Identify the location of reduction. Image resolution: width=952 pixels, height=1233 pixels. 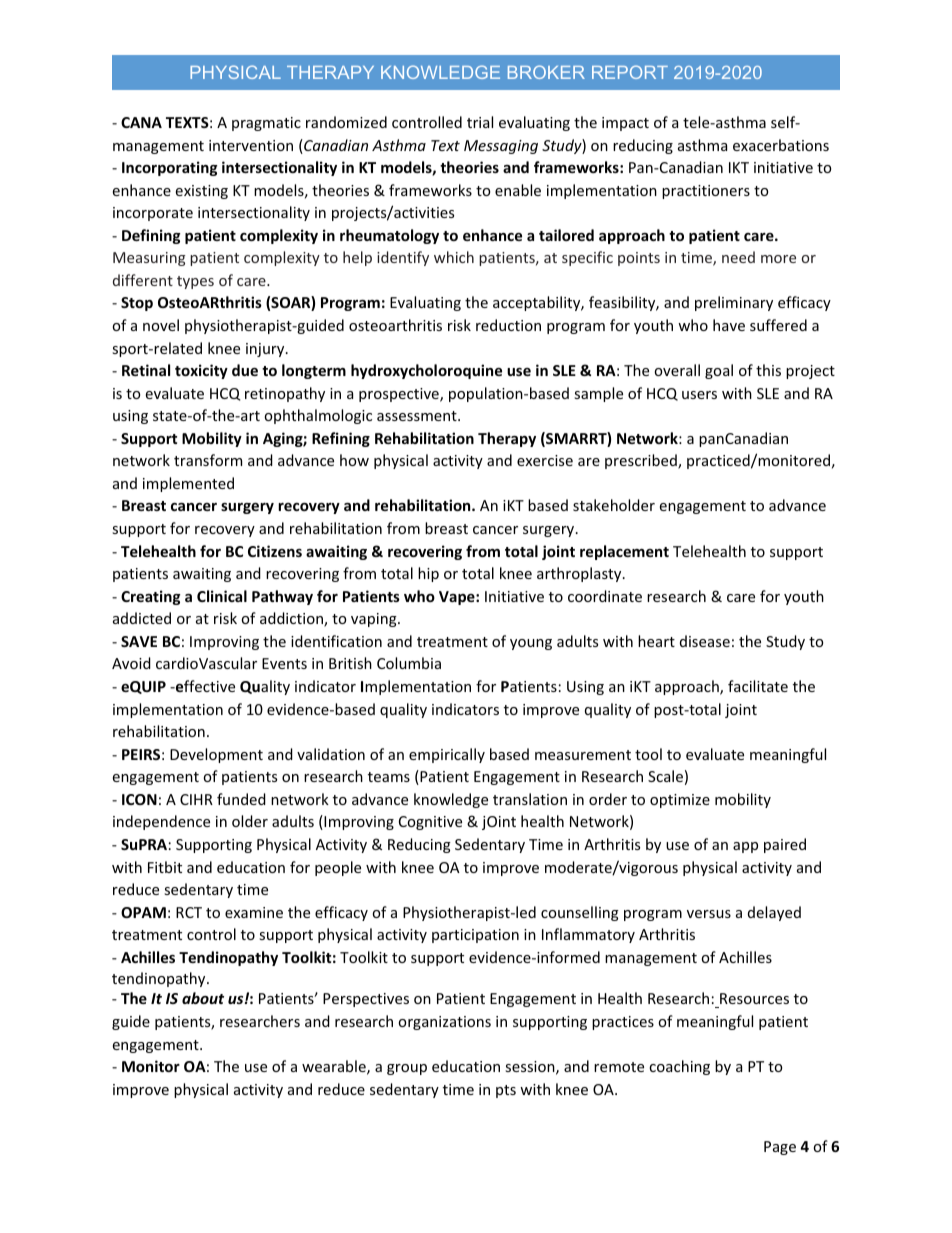
(508, 325).
